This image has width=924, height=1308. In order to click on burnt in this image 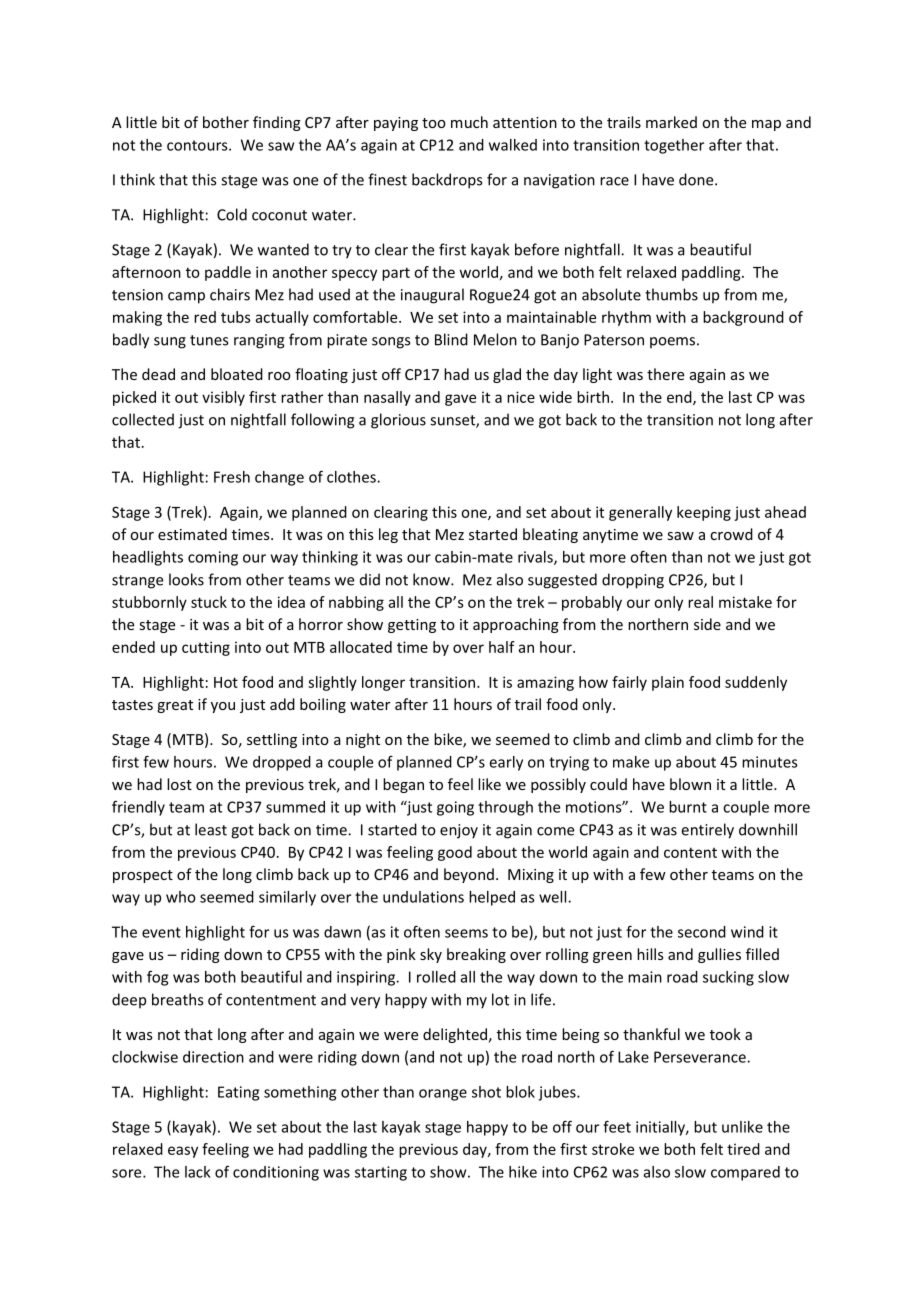, I will do `click(688, 807)`.
